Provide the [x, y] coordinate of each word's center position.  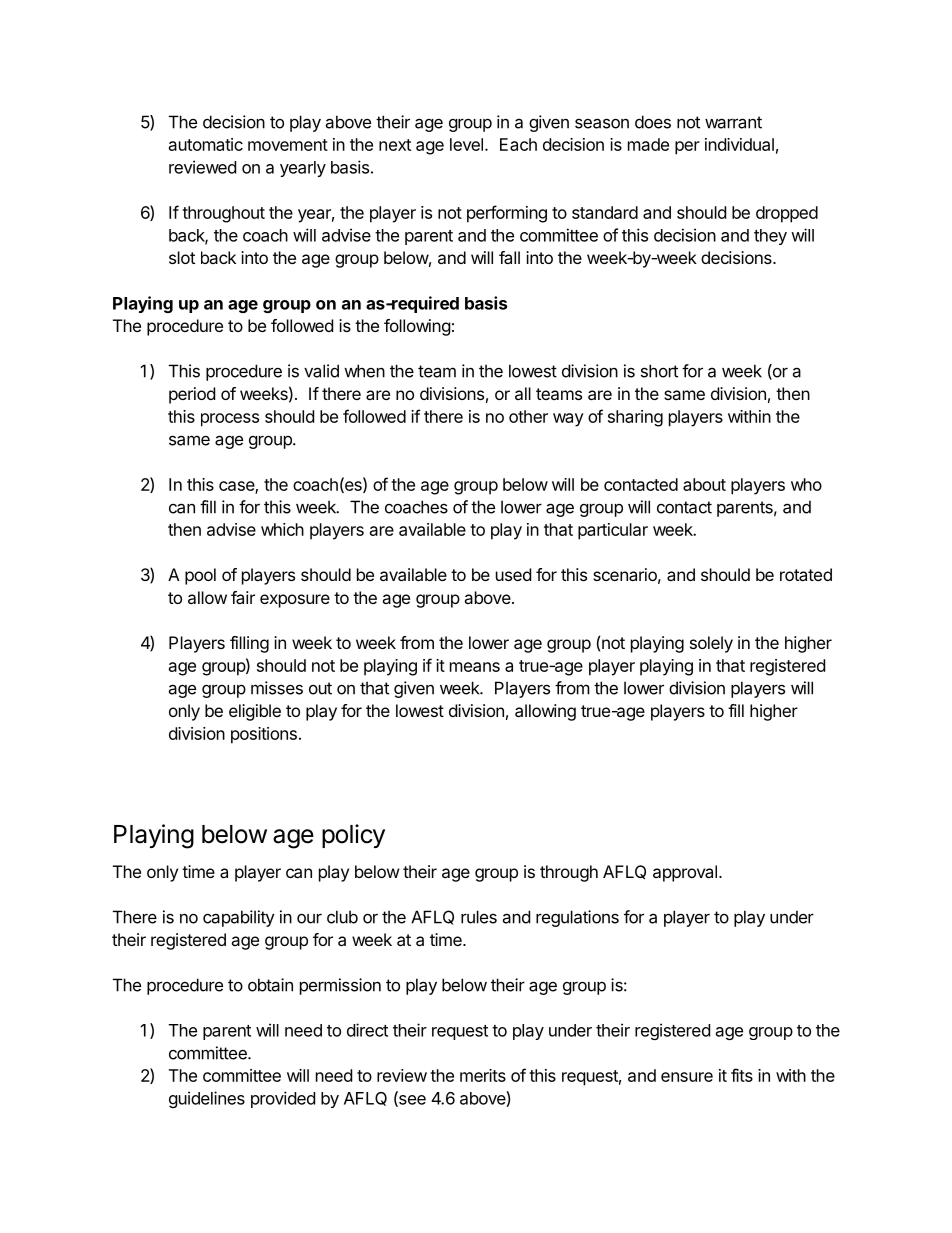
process [230, 420]
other [528, 416]
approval [685, 873]
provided [283, 1099]
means [475, 667]
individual [739, 144]
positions [264, 735]
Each [518, 144]
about [704, 484]
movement [288, 145]
